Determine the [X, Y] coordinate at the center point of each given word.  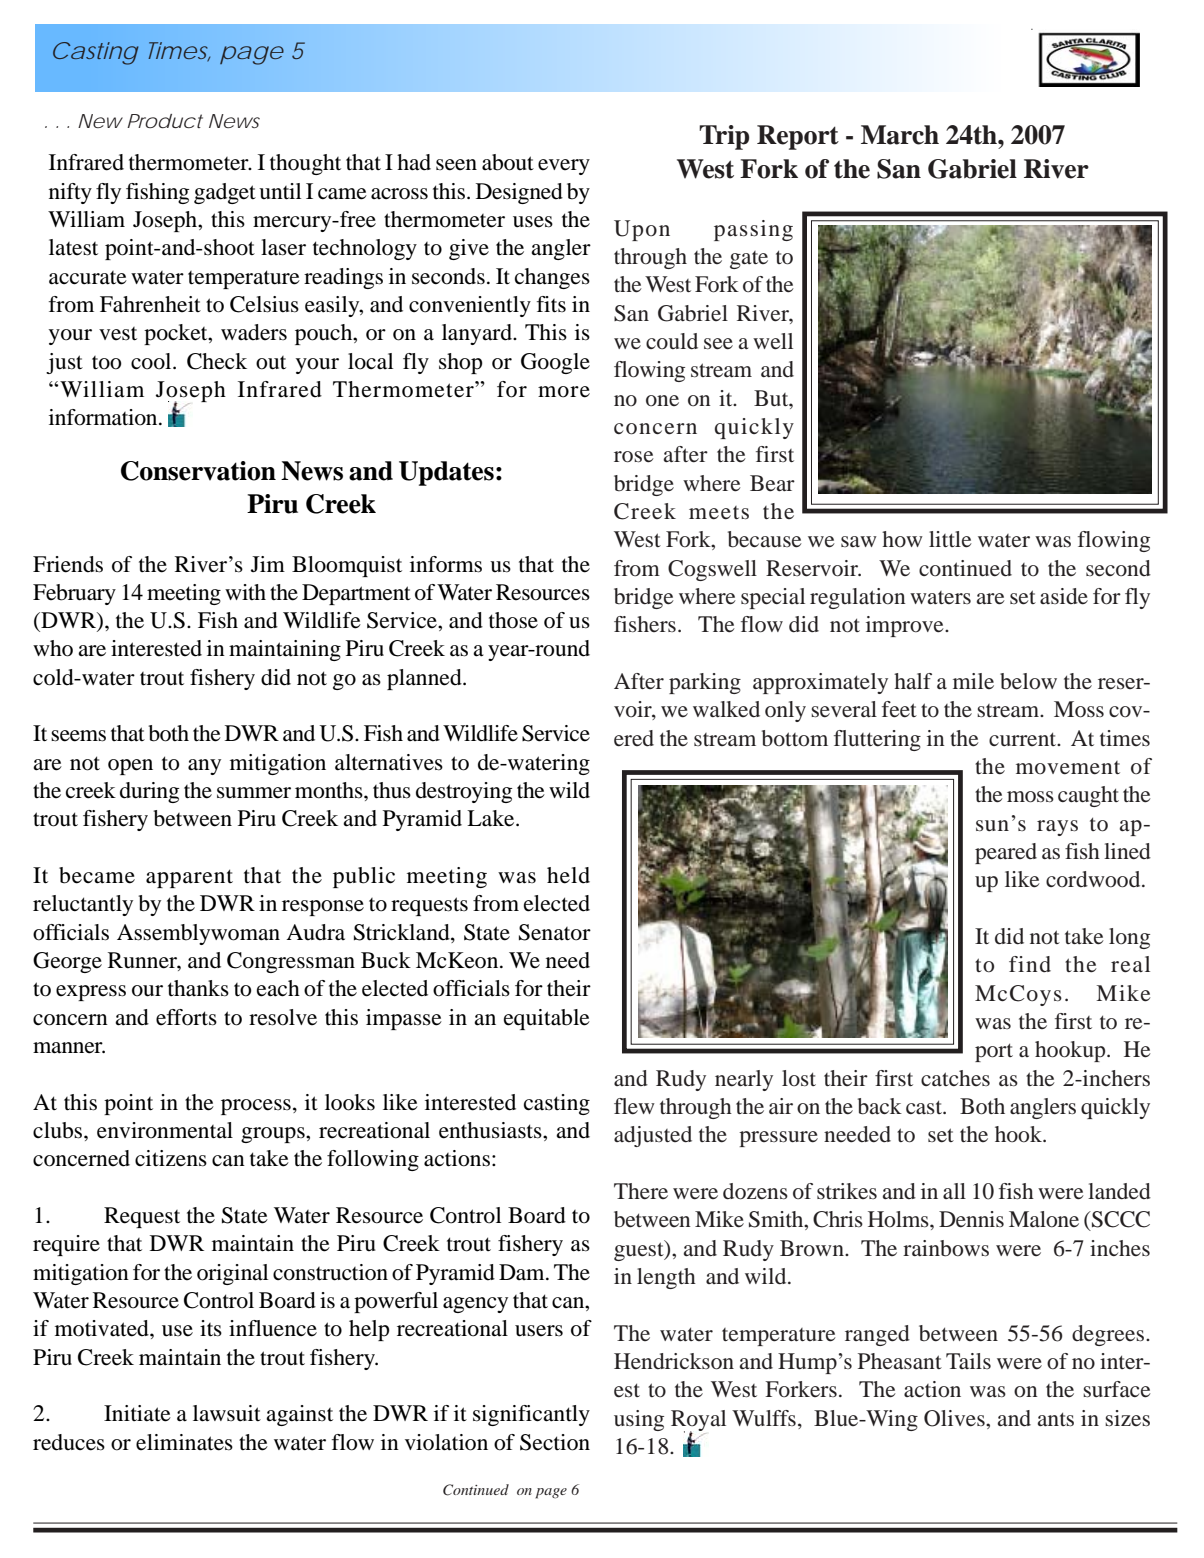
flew [634, 1106]
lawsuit [227, 1413]
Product [165, 121]
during [149, 792]
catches [955, 1078]
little [950, 539]
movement [1068, 768]
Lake [492, 818]
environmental [165, 1130]
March [900, 135]
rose [634, 457]
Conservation [198, 471]
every [564, 167]
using [639, 1420]
